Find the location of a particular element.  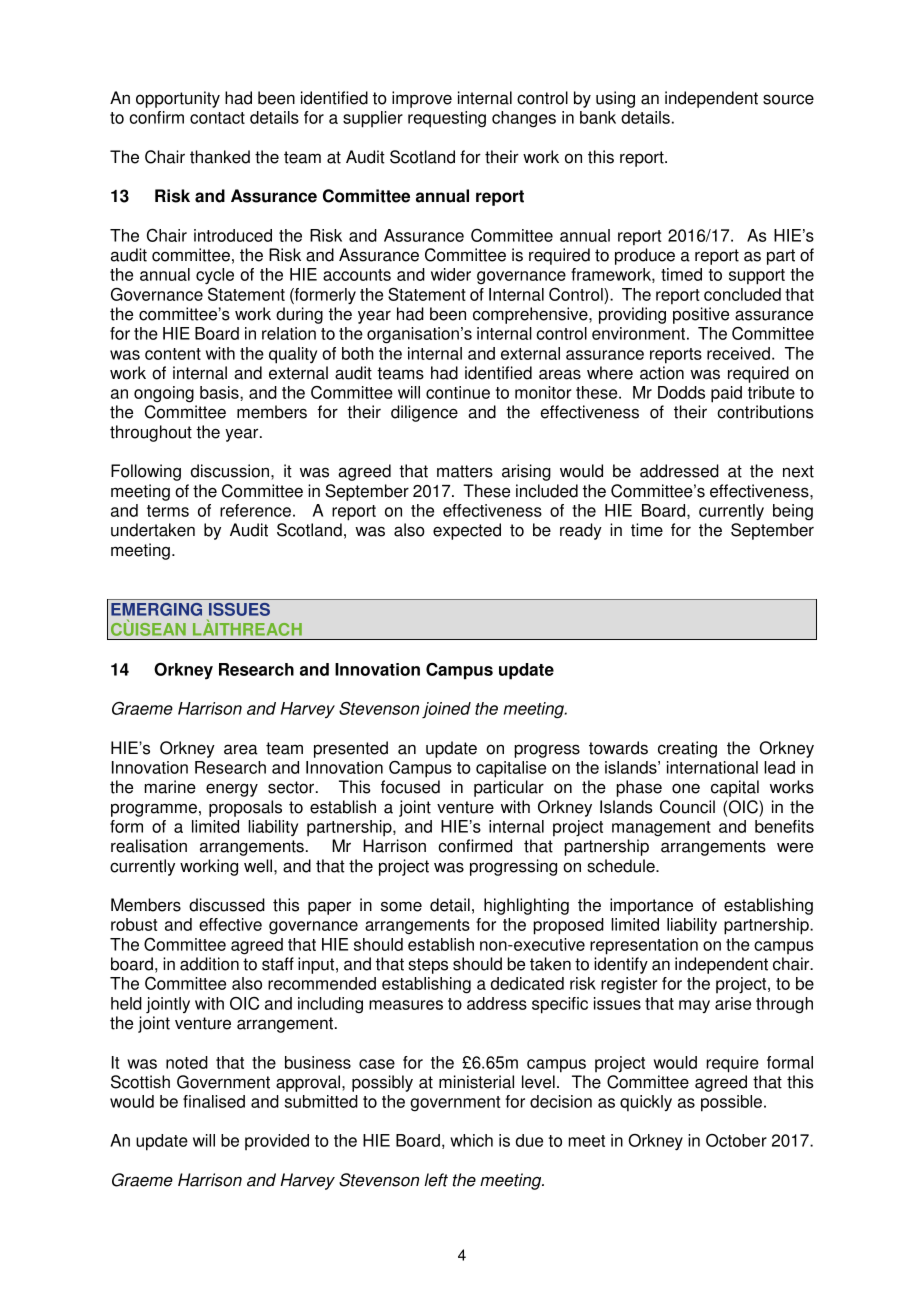

contact is located at coordinates (217, 118).
